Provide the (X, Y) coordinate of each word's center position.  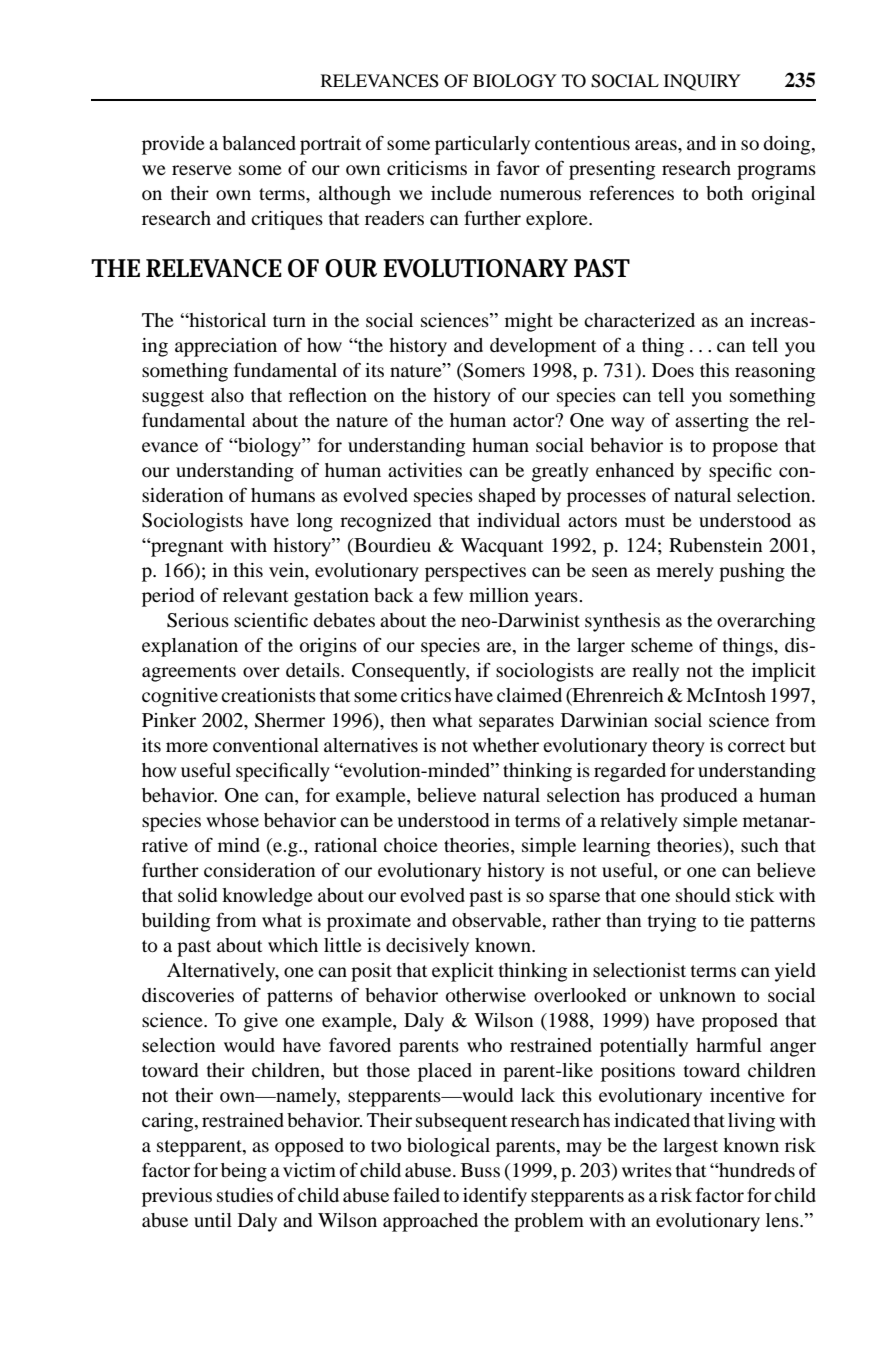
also (227, 395)
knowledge (267, 897)
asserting (712, 422)
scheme (662, 645)
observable (498, 921)
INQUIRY (702, 82)
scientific (271, 619)
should (703, 895)
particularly (482, 145)
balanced (259, 143)
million (499, 595)
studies (245, 1195)
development (543, 347)
